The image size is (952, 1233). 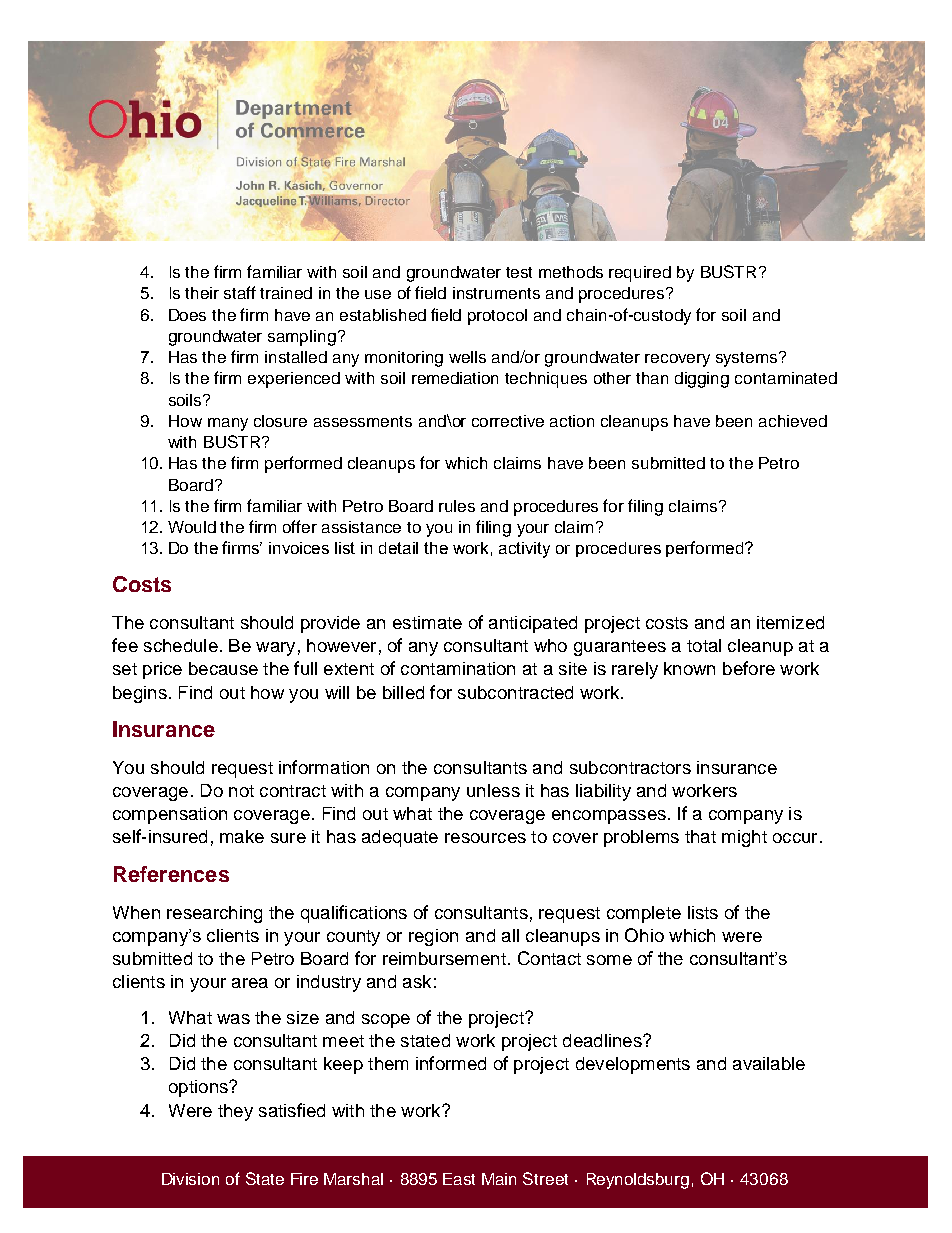 What do you see at coordinates (496, 293) in the document?
I see `instruments` at bounding box center [496, 293].
